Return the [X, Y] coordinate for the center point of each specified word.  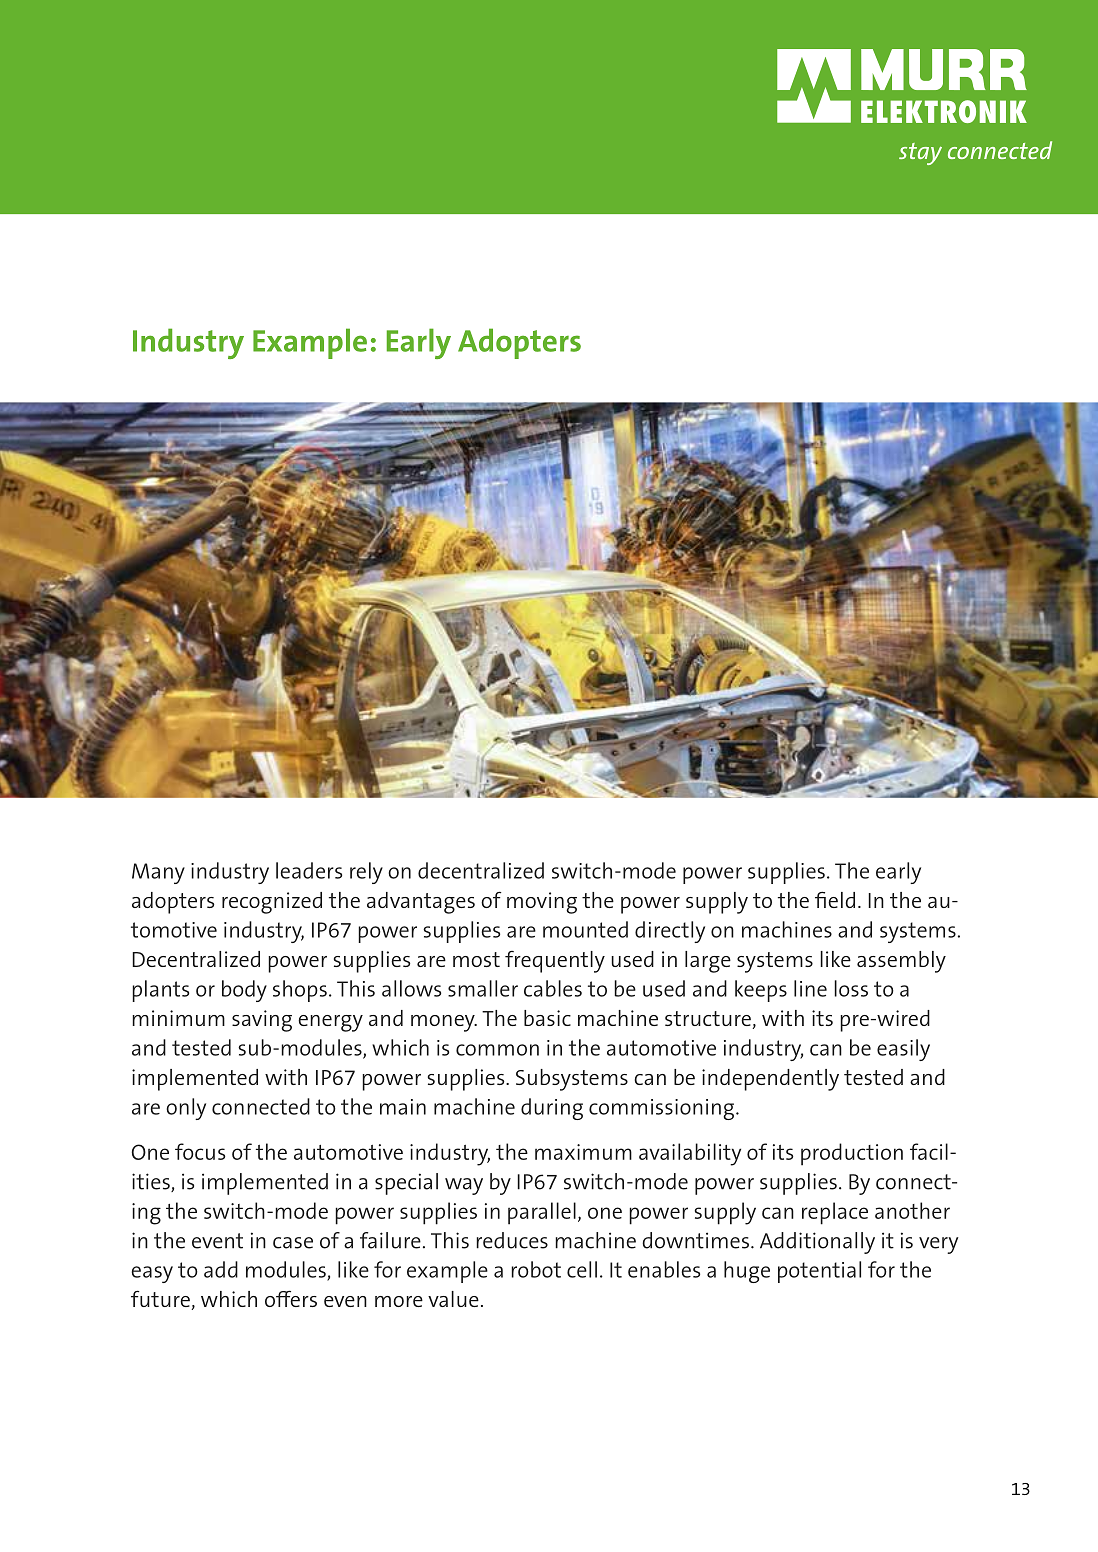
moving [542, 903]
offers [291, 1298]
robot [536, 1269]
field [835, 899]
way [464, 1186]
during [552, 1109]
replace [835, 1213]
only [186, 1109]
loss [851, 988]
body [244, 991]
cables [553, 988]
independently [770, 1080]
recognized [272, 903]
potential [819, 1272]
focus [200, 1151]
